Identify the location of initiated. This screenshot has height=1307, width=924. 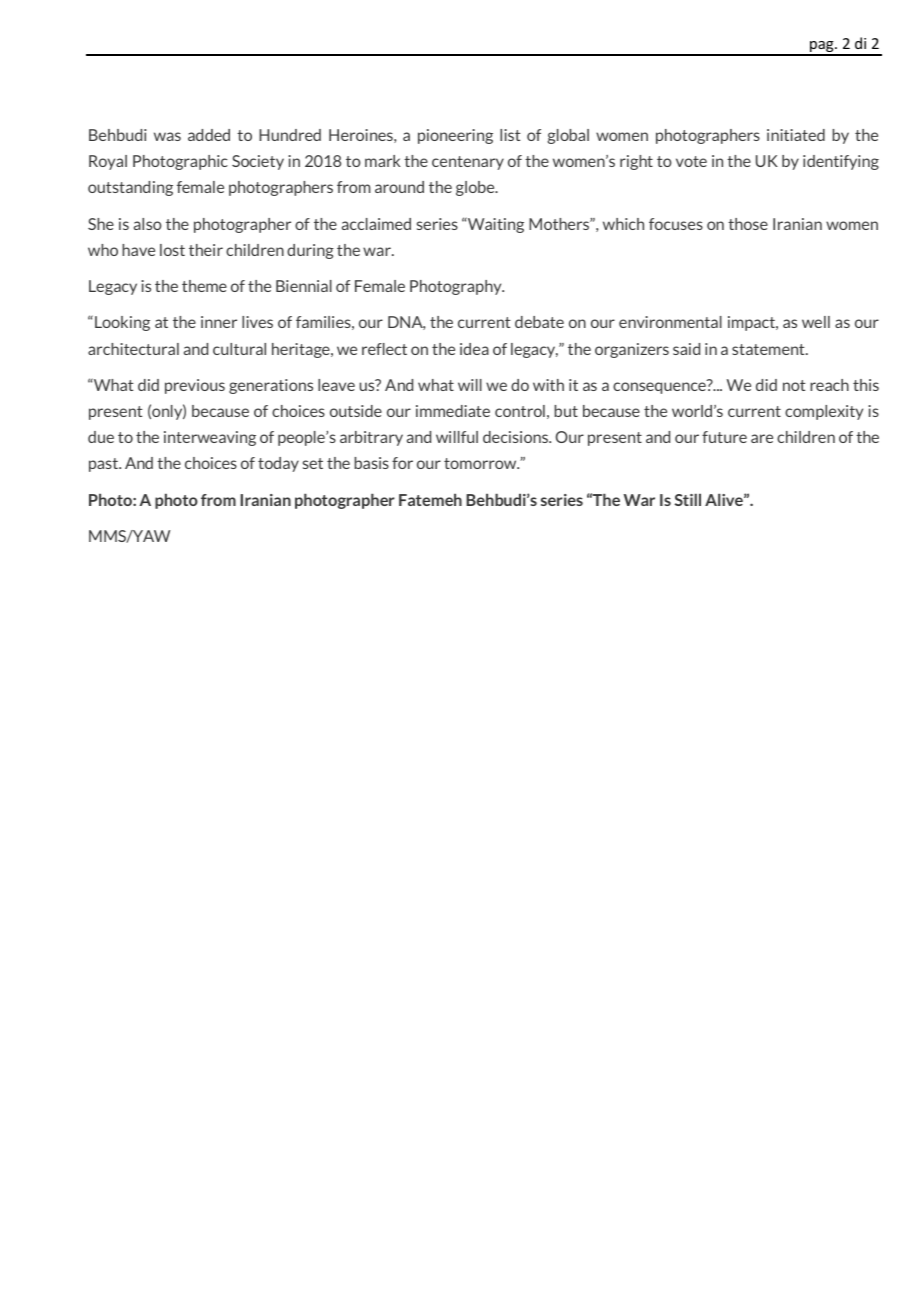
(796, 135).
